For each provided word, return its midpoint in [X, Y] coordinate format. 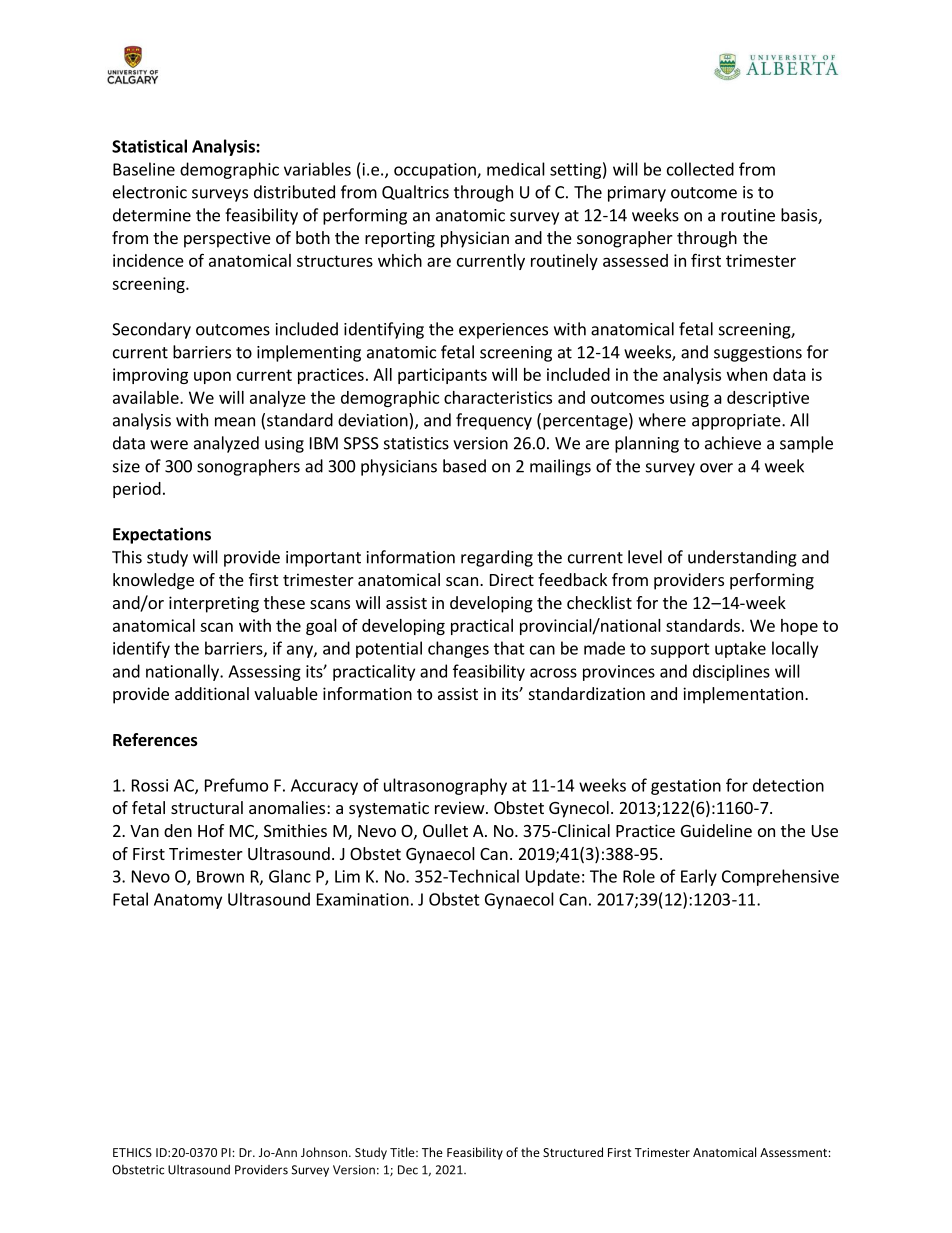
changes [458, 649]
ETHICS [132, 1152]
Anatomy [188, 901]
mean [235, 422]
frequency [494, 421]
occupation [436, 171]
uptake [740, 649]
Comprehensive [780, 877]
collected [700, 169]
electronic [150, 192]
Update [553, 877]
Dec [408, 1170]
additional [212, 693]
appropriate [737, 422]
